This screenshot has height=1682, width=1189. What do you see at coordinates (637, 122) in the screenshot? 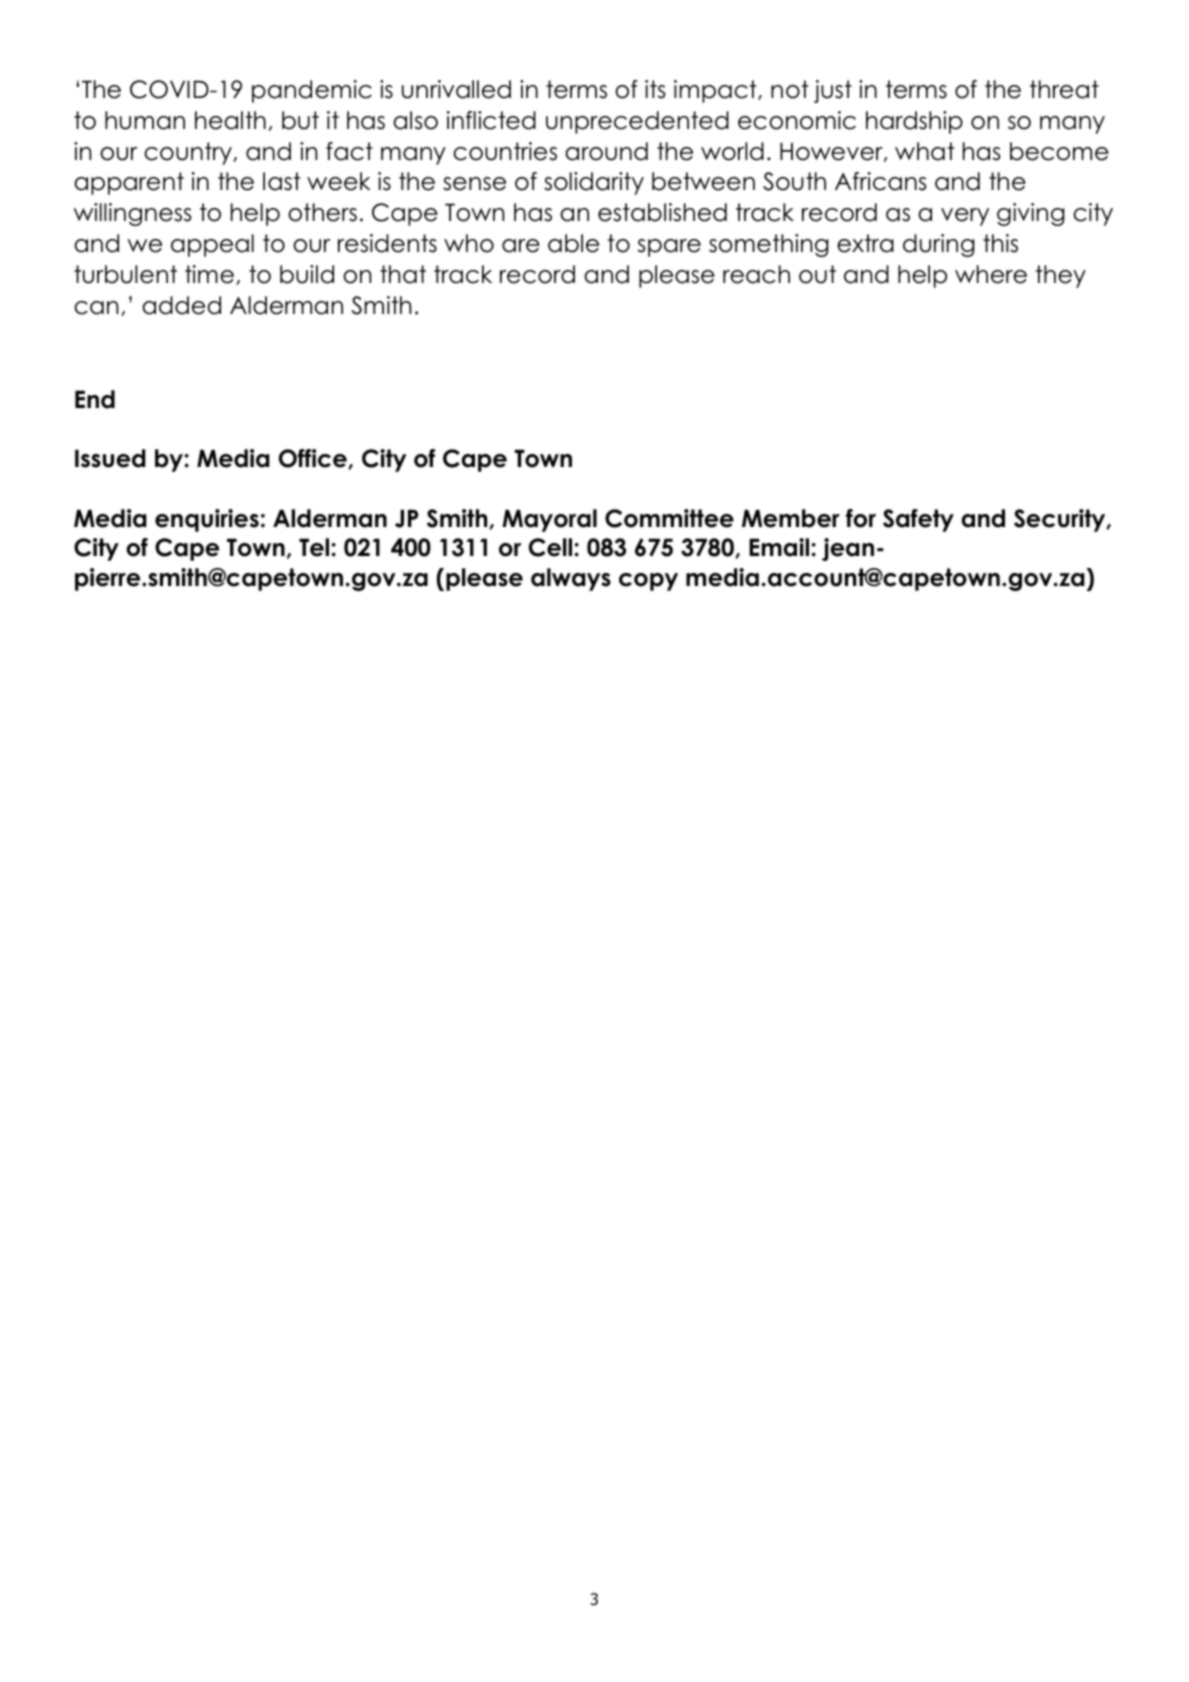
I see `unprecedented` at bounding box center [637, 122].
